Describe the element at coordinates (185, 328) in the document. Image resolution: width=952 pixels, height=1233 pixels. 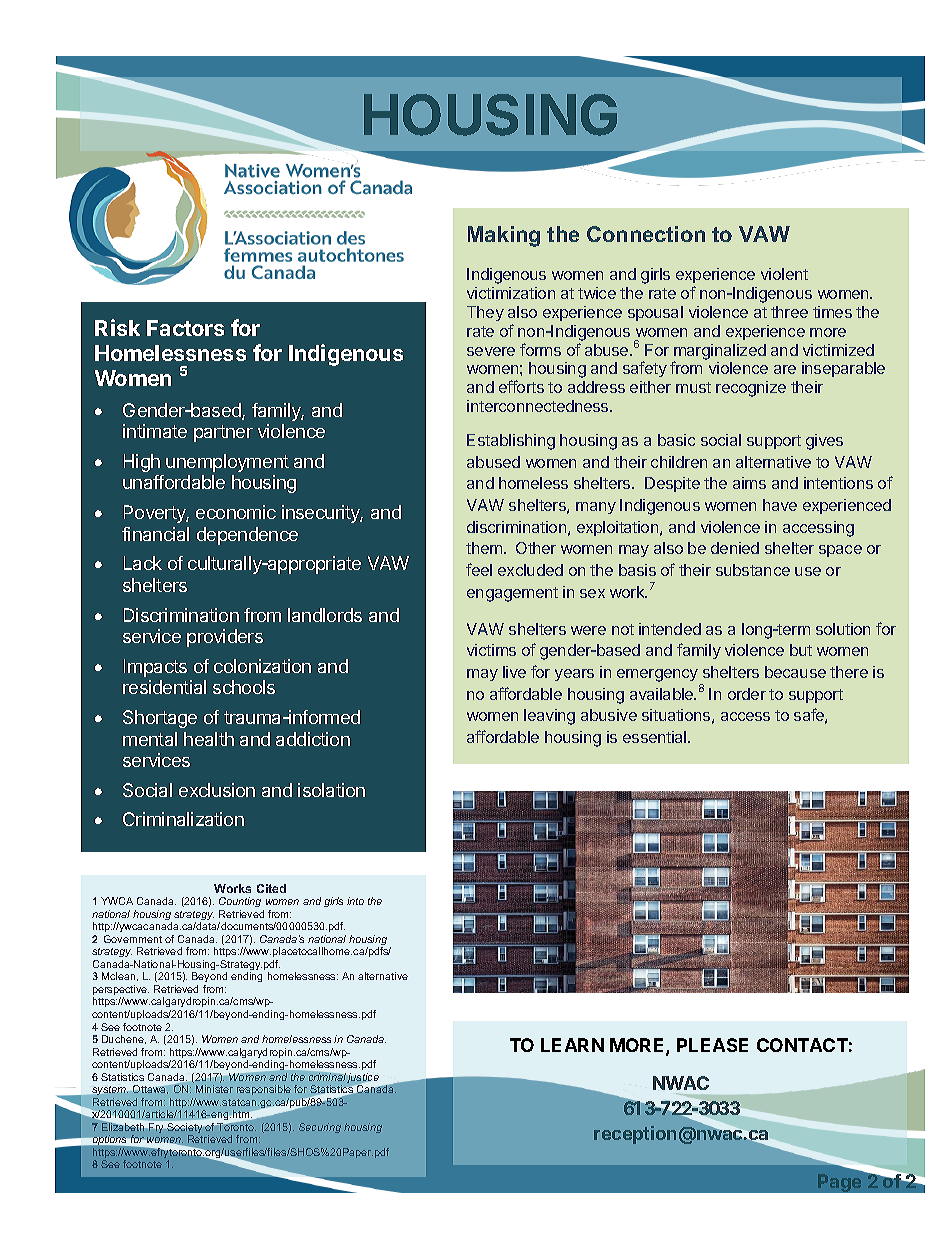
I see `Factors` at that location.
